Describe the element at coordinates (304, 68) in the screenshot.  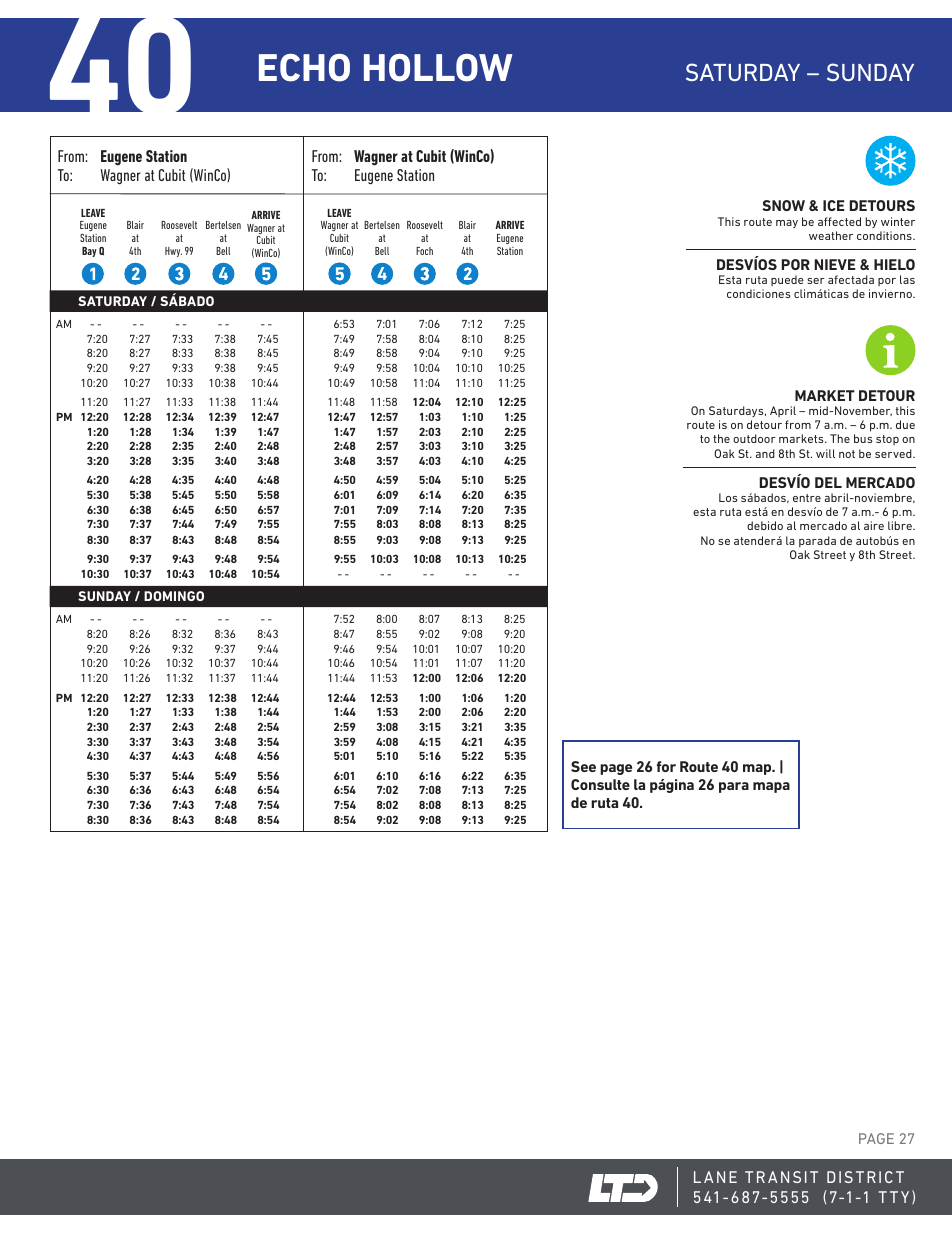
I see `ECHO` at that location.
